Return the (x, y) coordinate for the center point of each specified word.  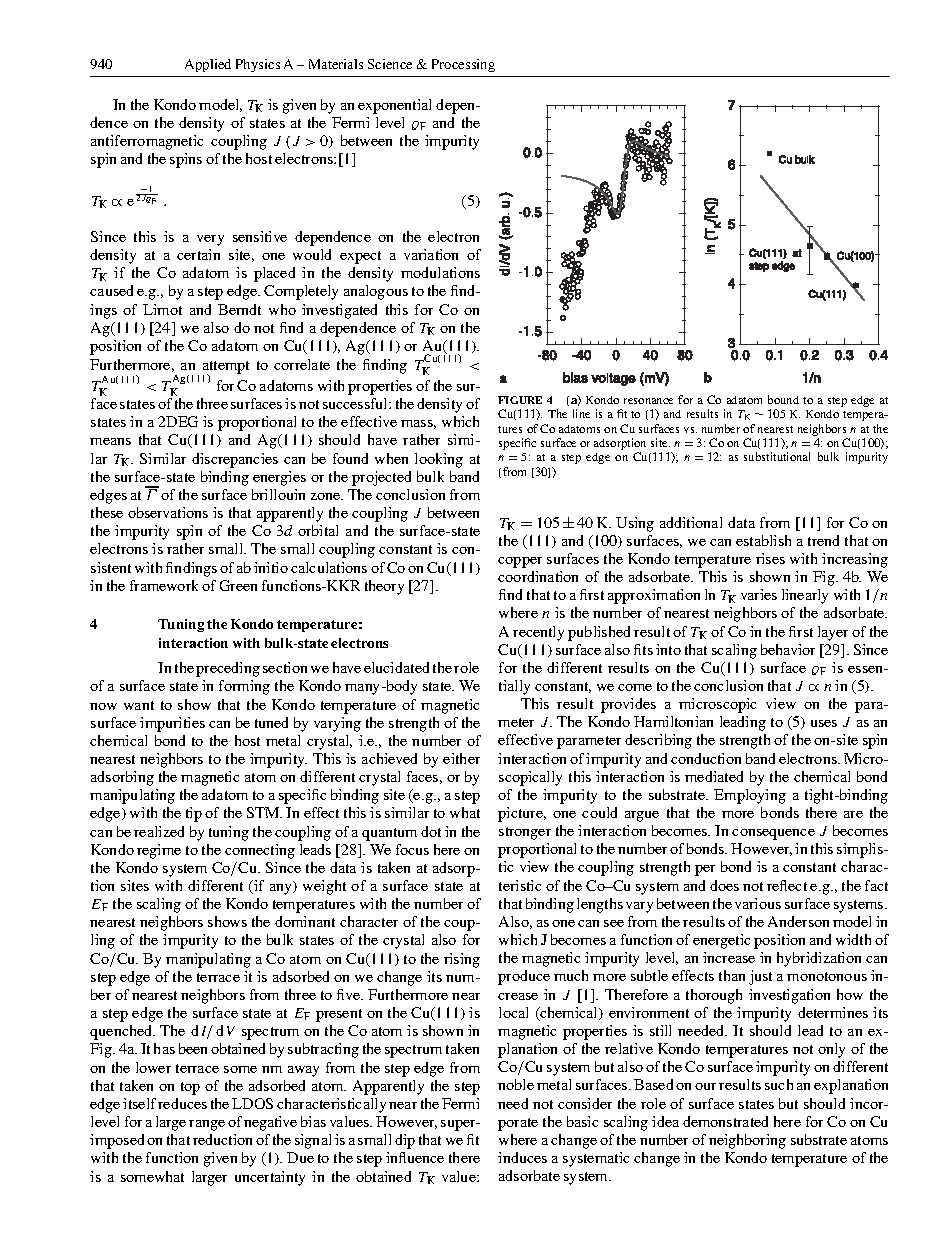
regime (159, 851)
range (207, 1125)
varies (759, 594)
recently (538, 633)
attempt (226, 368)
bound (783, 399)
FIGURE (520, 400)
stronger (525, 833)
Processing (463, 65)
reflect (787, 885)
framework (164, 585)
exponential (394, 106)
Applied (208, 65)
